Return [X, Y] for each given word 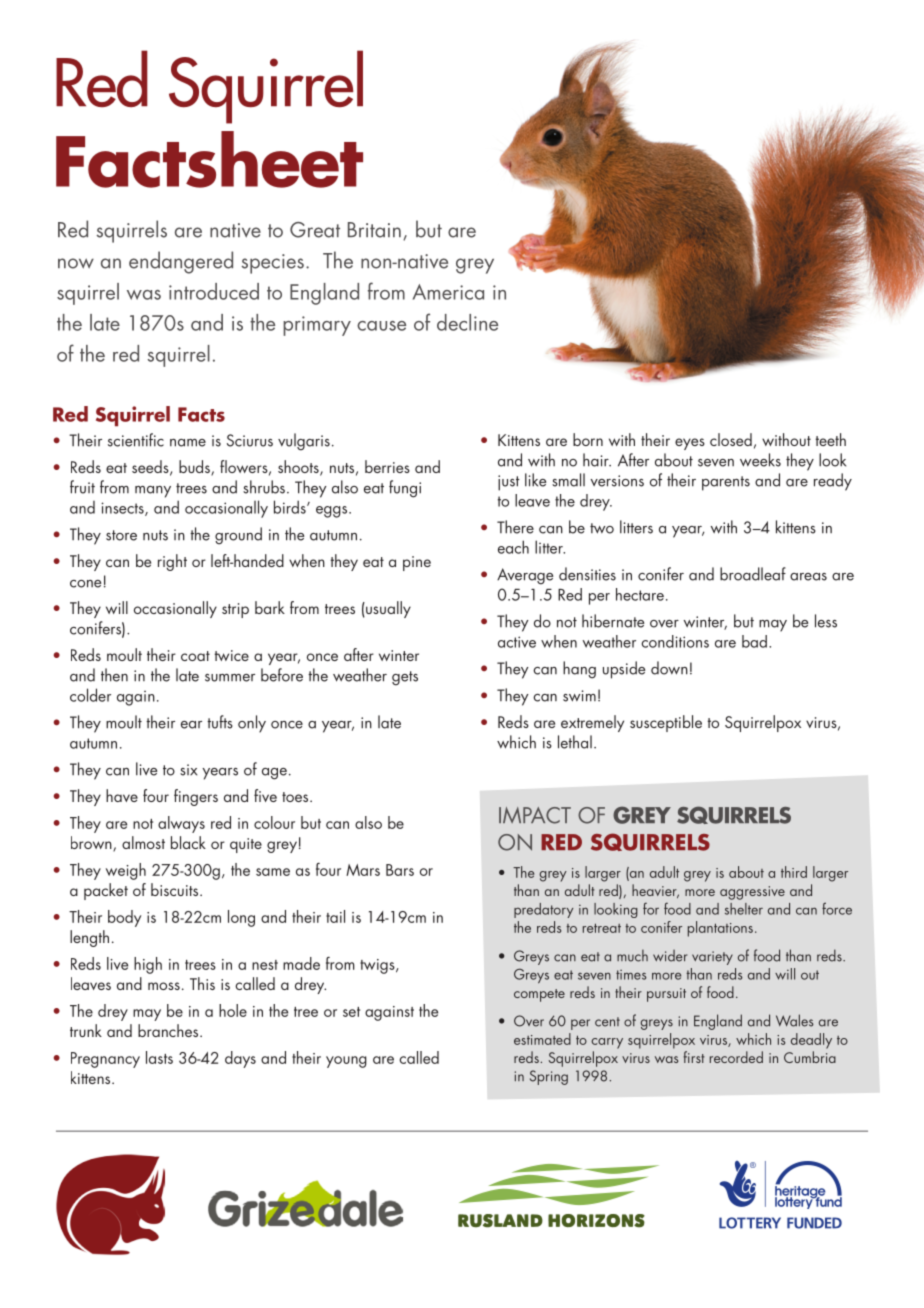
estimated [542, 1039]
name [188, 443]
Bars [400, 870]
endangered [181, 262]
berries [387, 466]
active [517, 642]
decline [467, 322]
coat [195, 656]
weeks [760, 460]
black [188, 842]
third [794, 872]
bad [754, 641]
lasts [159, 1057]
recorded [736, 1057]
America [448, 292]
